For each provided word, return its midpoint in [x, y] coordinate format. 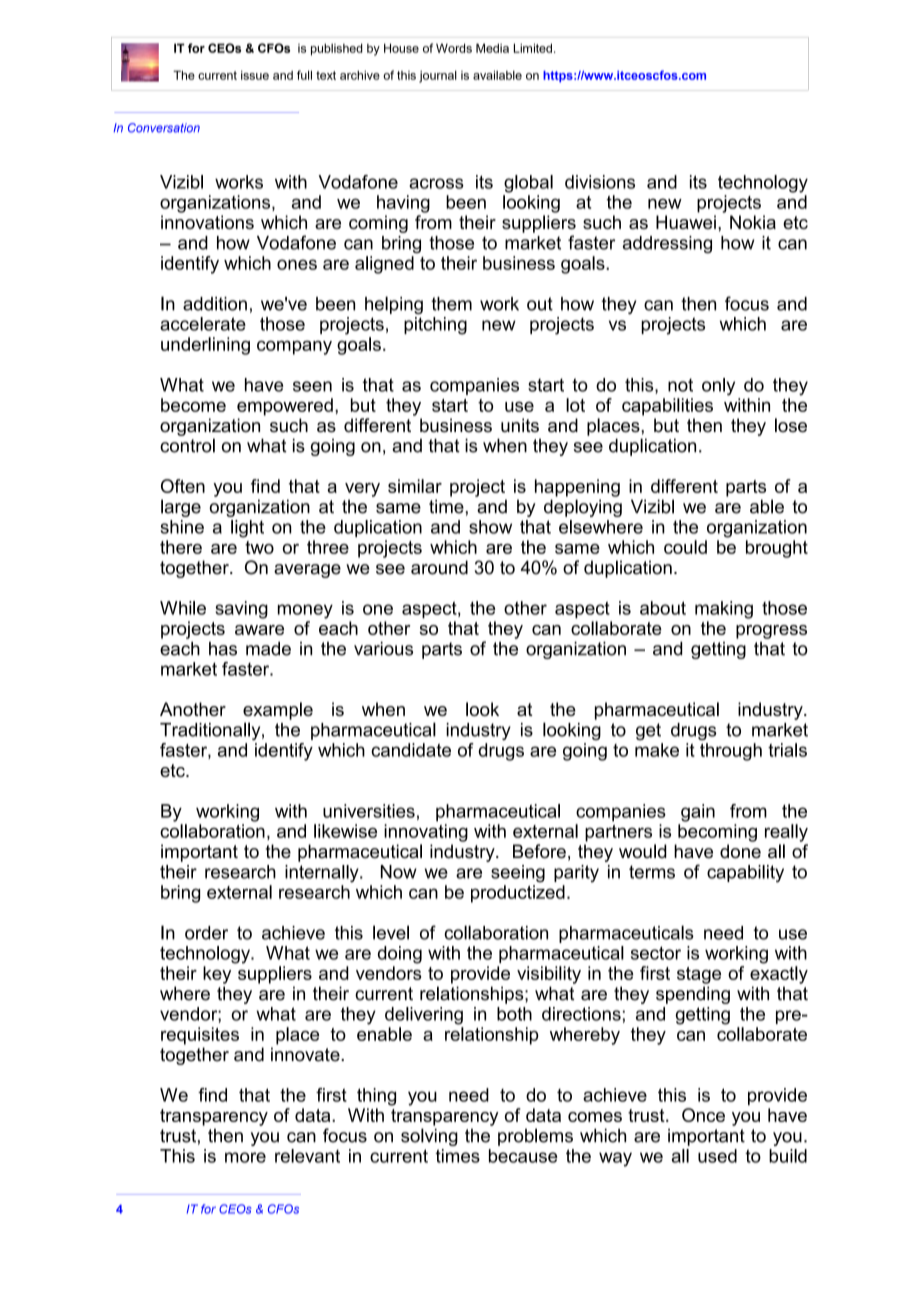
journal [438, 76]
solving [429, 1137]
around [439, 567]
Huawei [686, 222]
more [245, 1157]
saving [241, 610]
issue [255, 75]
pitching [435, 326]
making [724, 610]
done [740, 851]
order [206, 933]
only [718, 387]
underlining [205, 346]
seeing [518, 874]
